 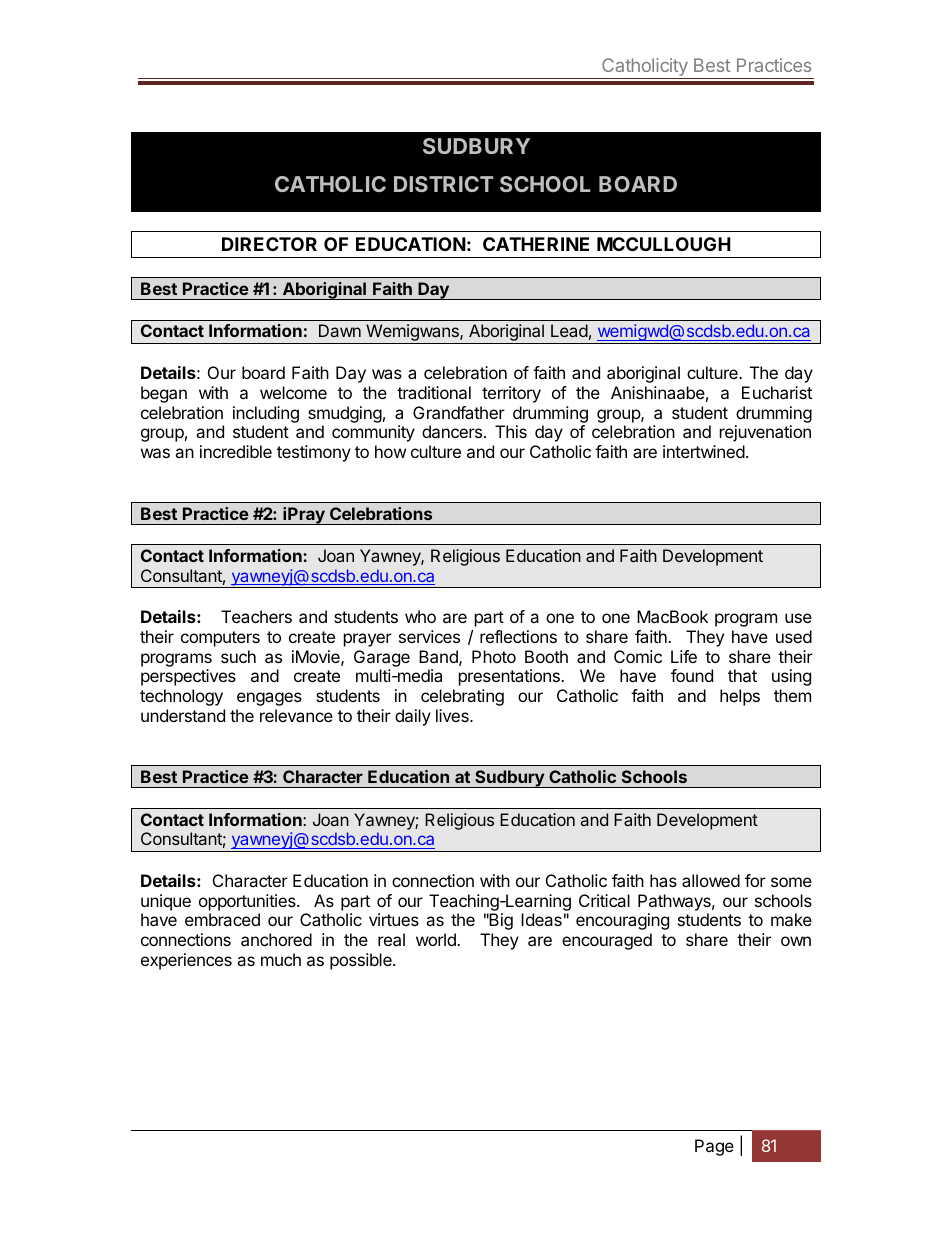 I want to click on much, so click(x=281, y=959).
